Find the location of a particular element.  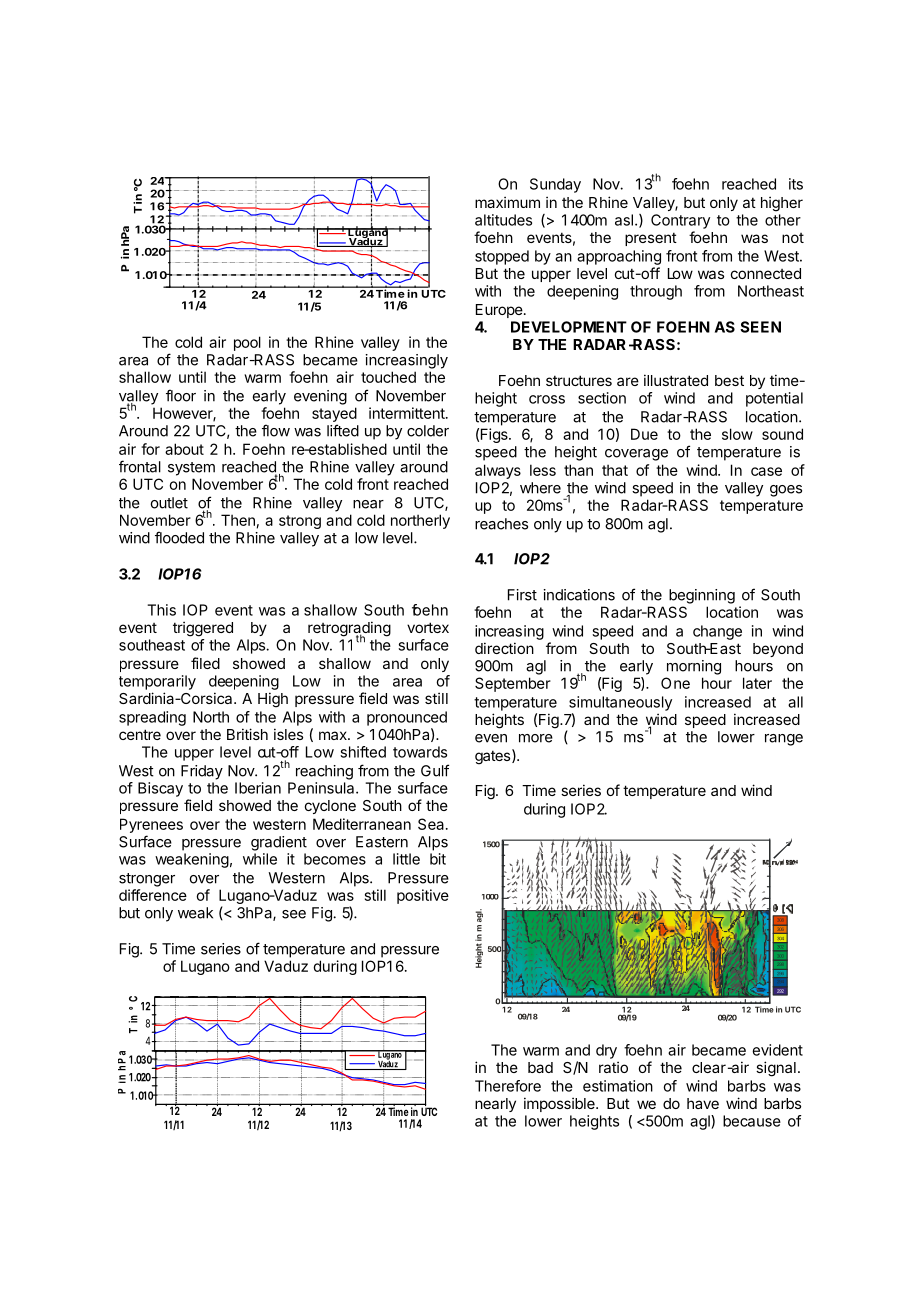

pool is located at coordinates (247, 343).
